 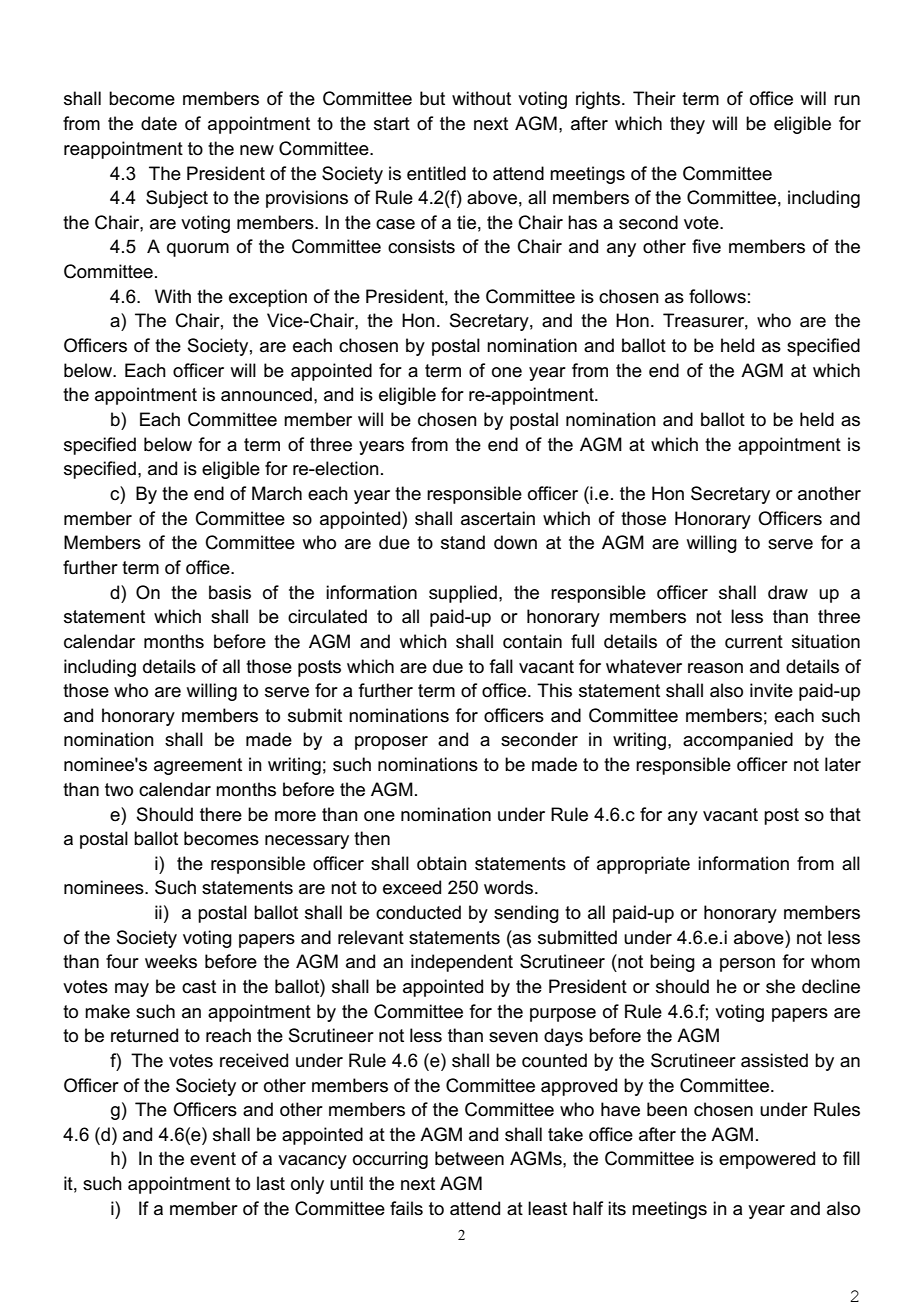 I want to click on between, so click(x=469, y=1158).
